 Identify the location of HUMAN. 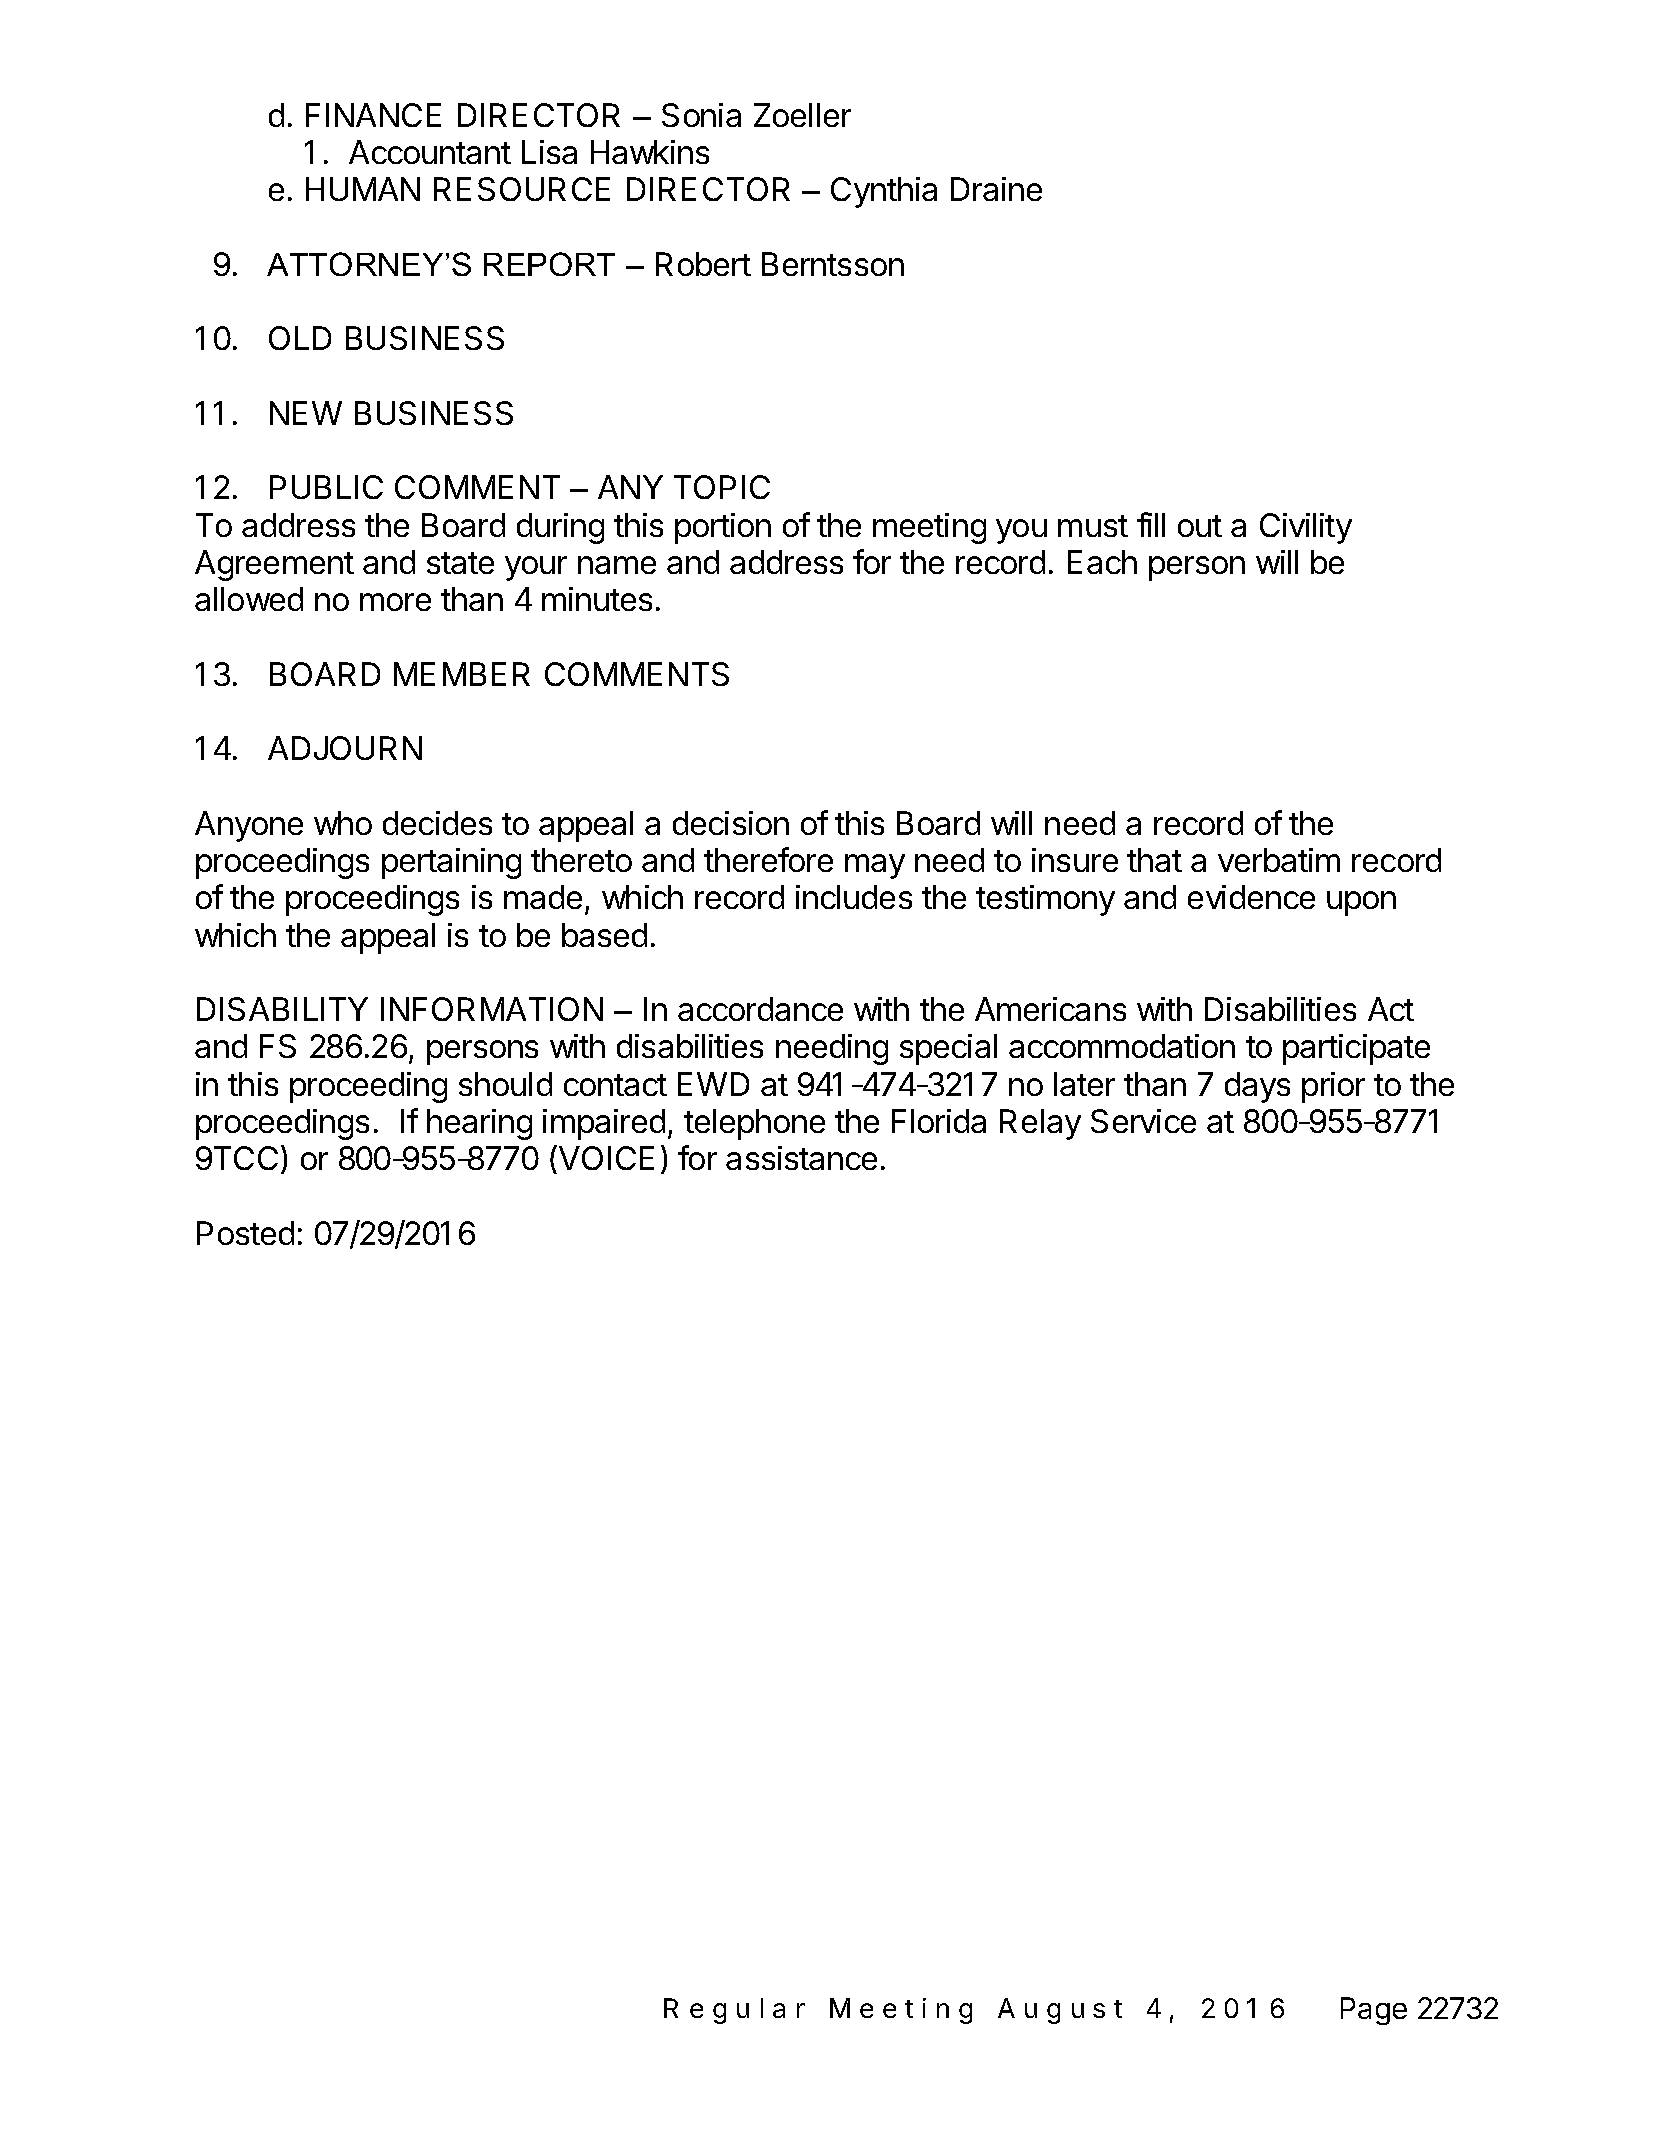
(363, 189).
